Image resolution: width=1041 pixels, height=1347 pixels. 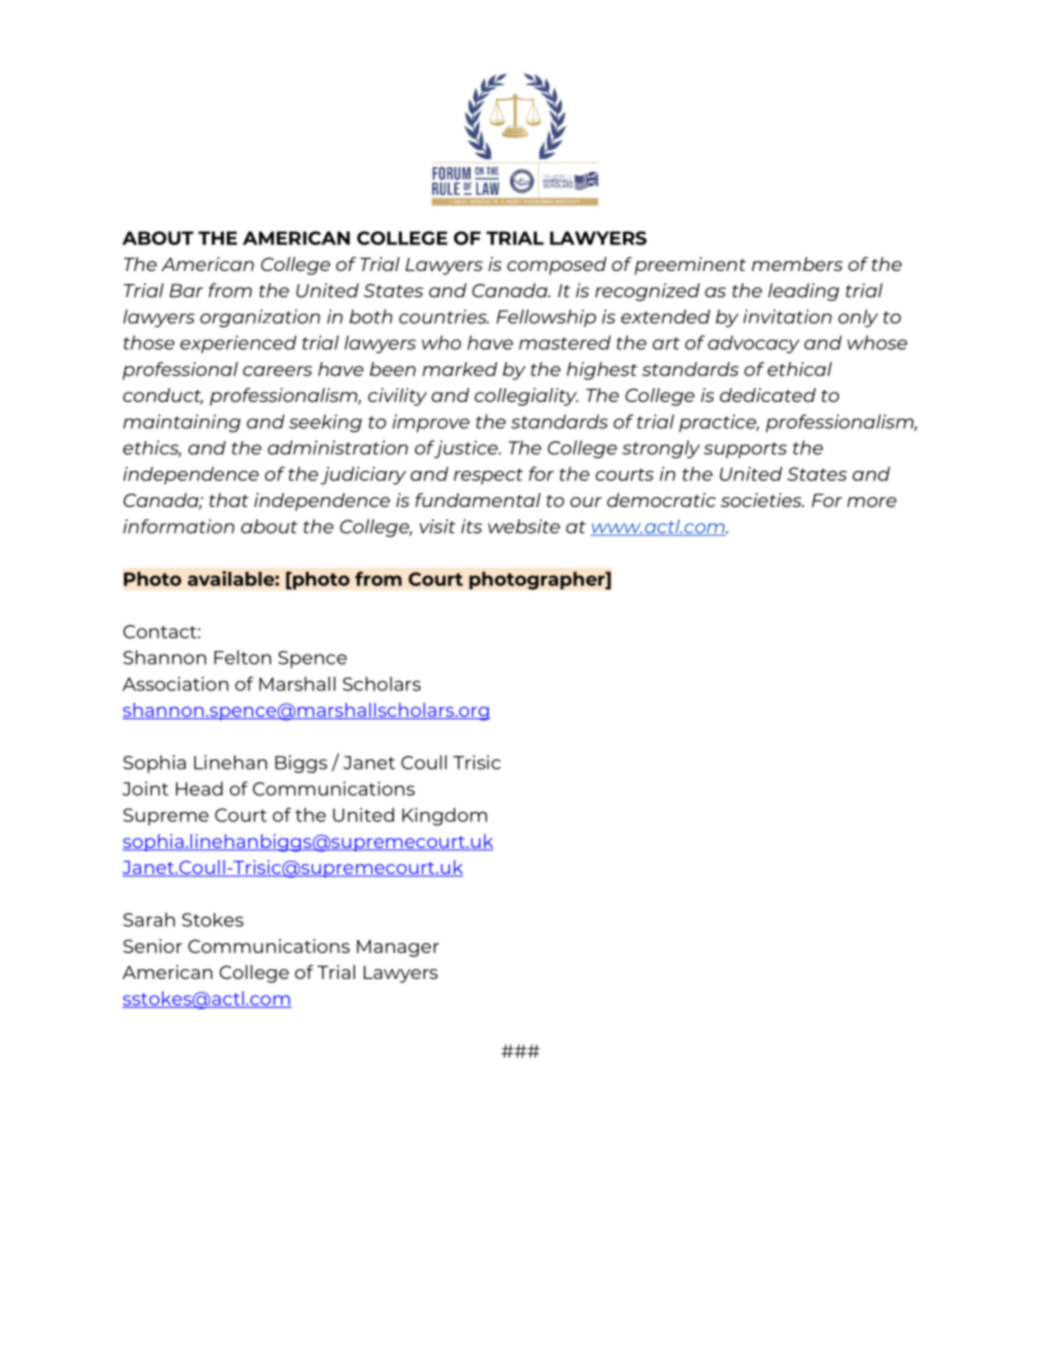 What do you see at coordinates (145, 788) in the document?
I see `Joint` at bounding box center [145, 788].
